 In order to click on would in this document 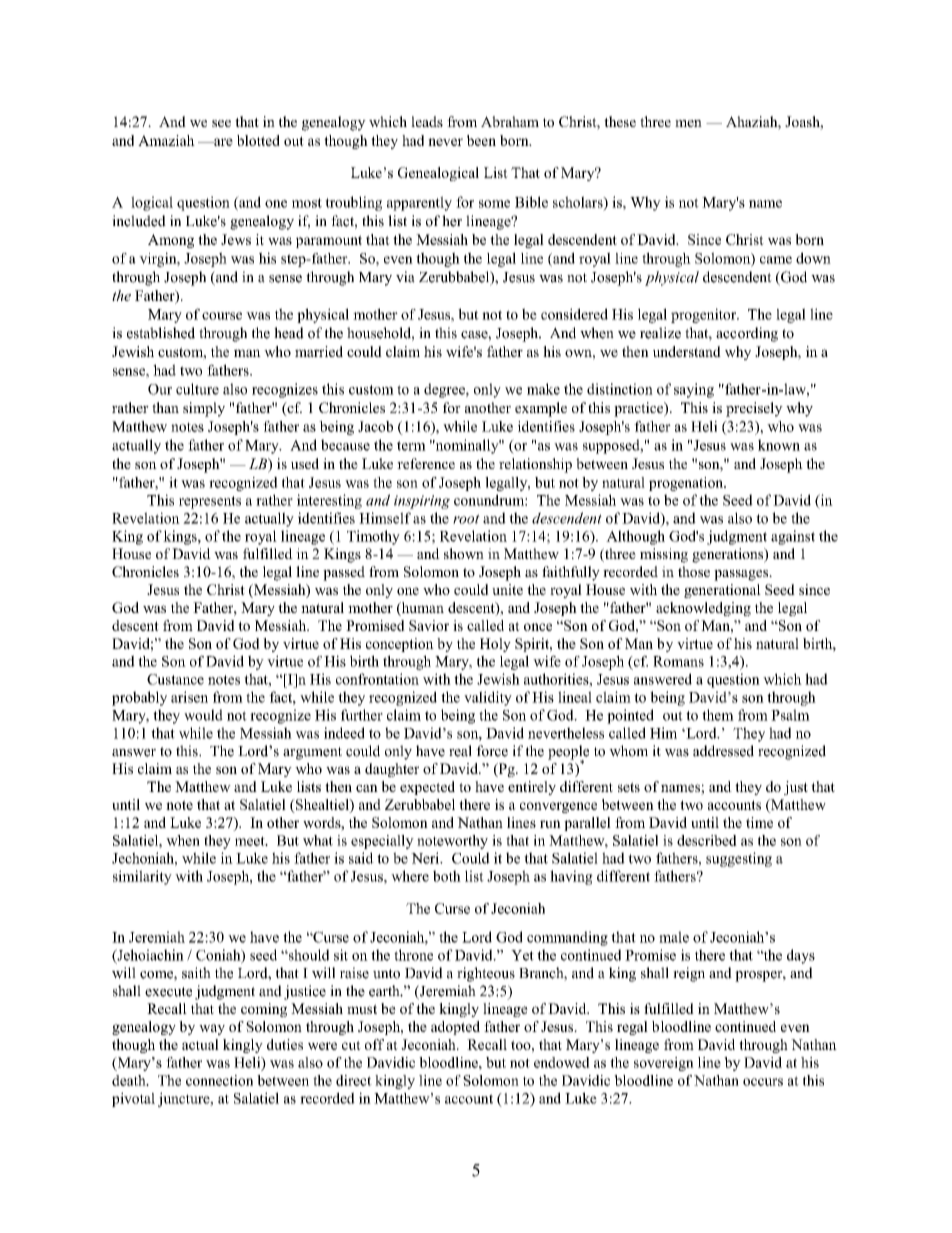, I will do `click(203, 715)`.
